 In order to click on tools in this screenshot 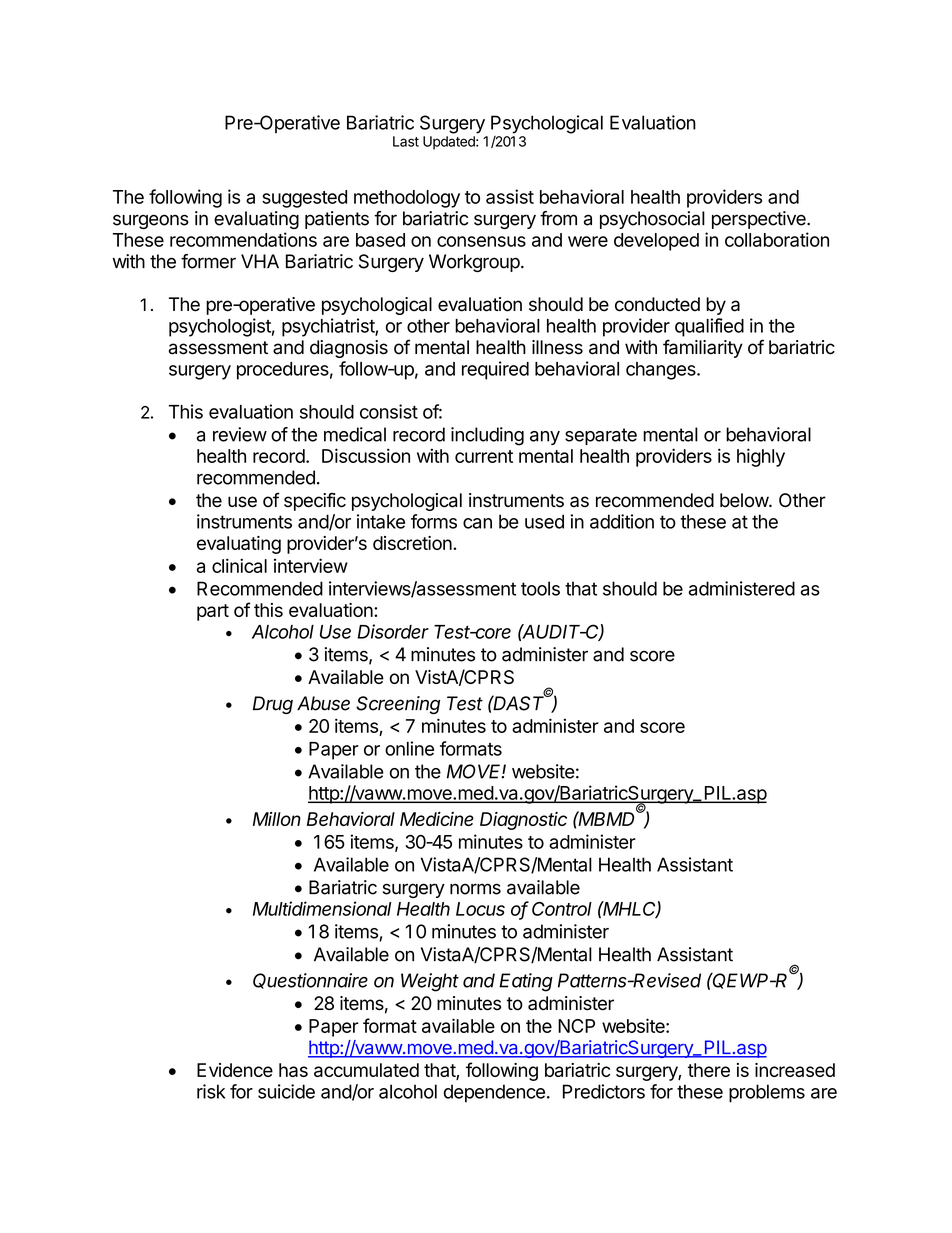, I will do `click(540, 588)`.
